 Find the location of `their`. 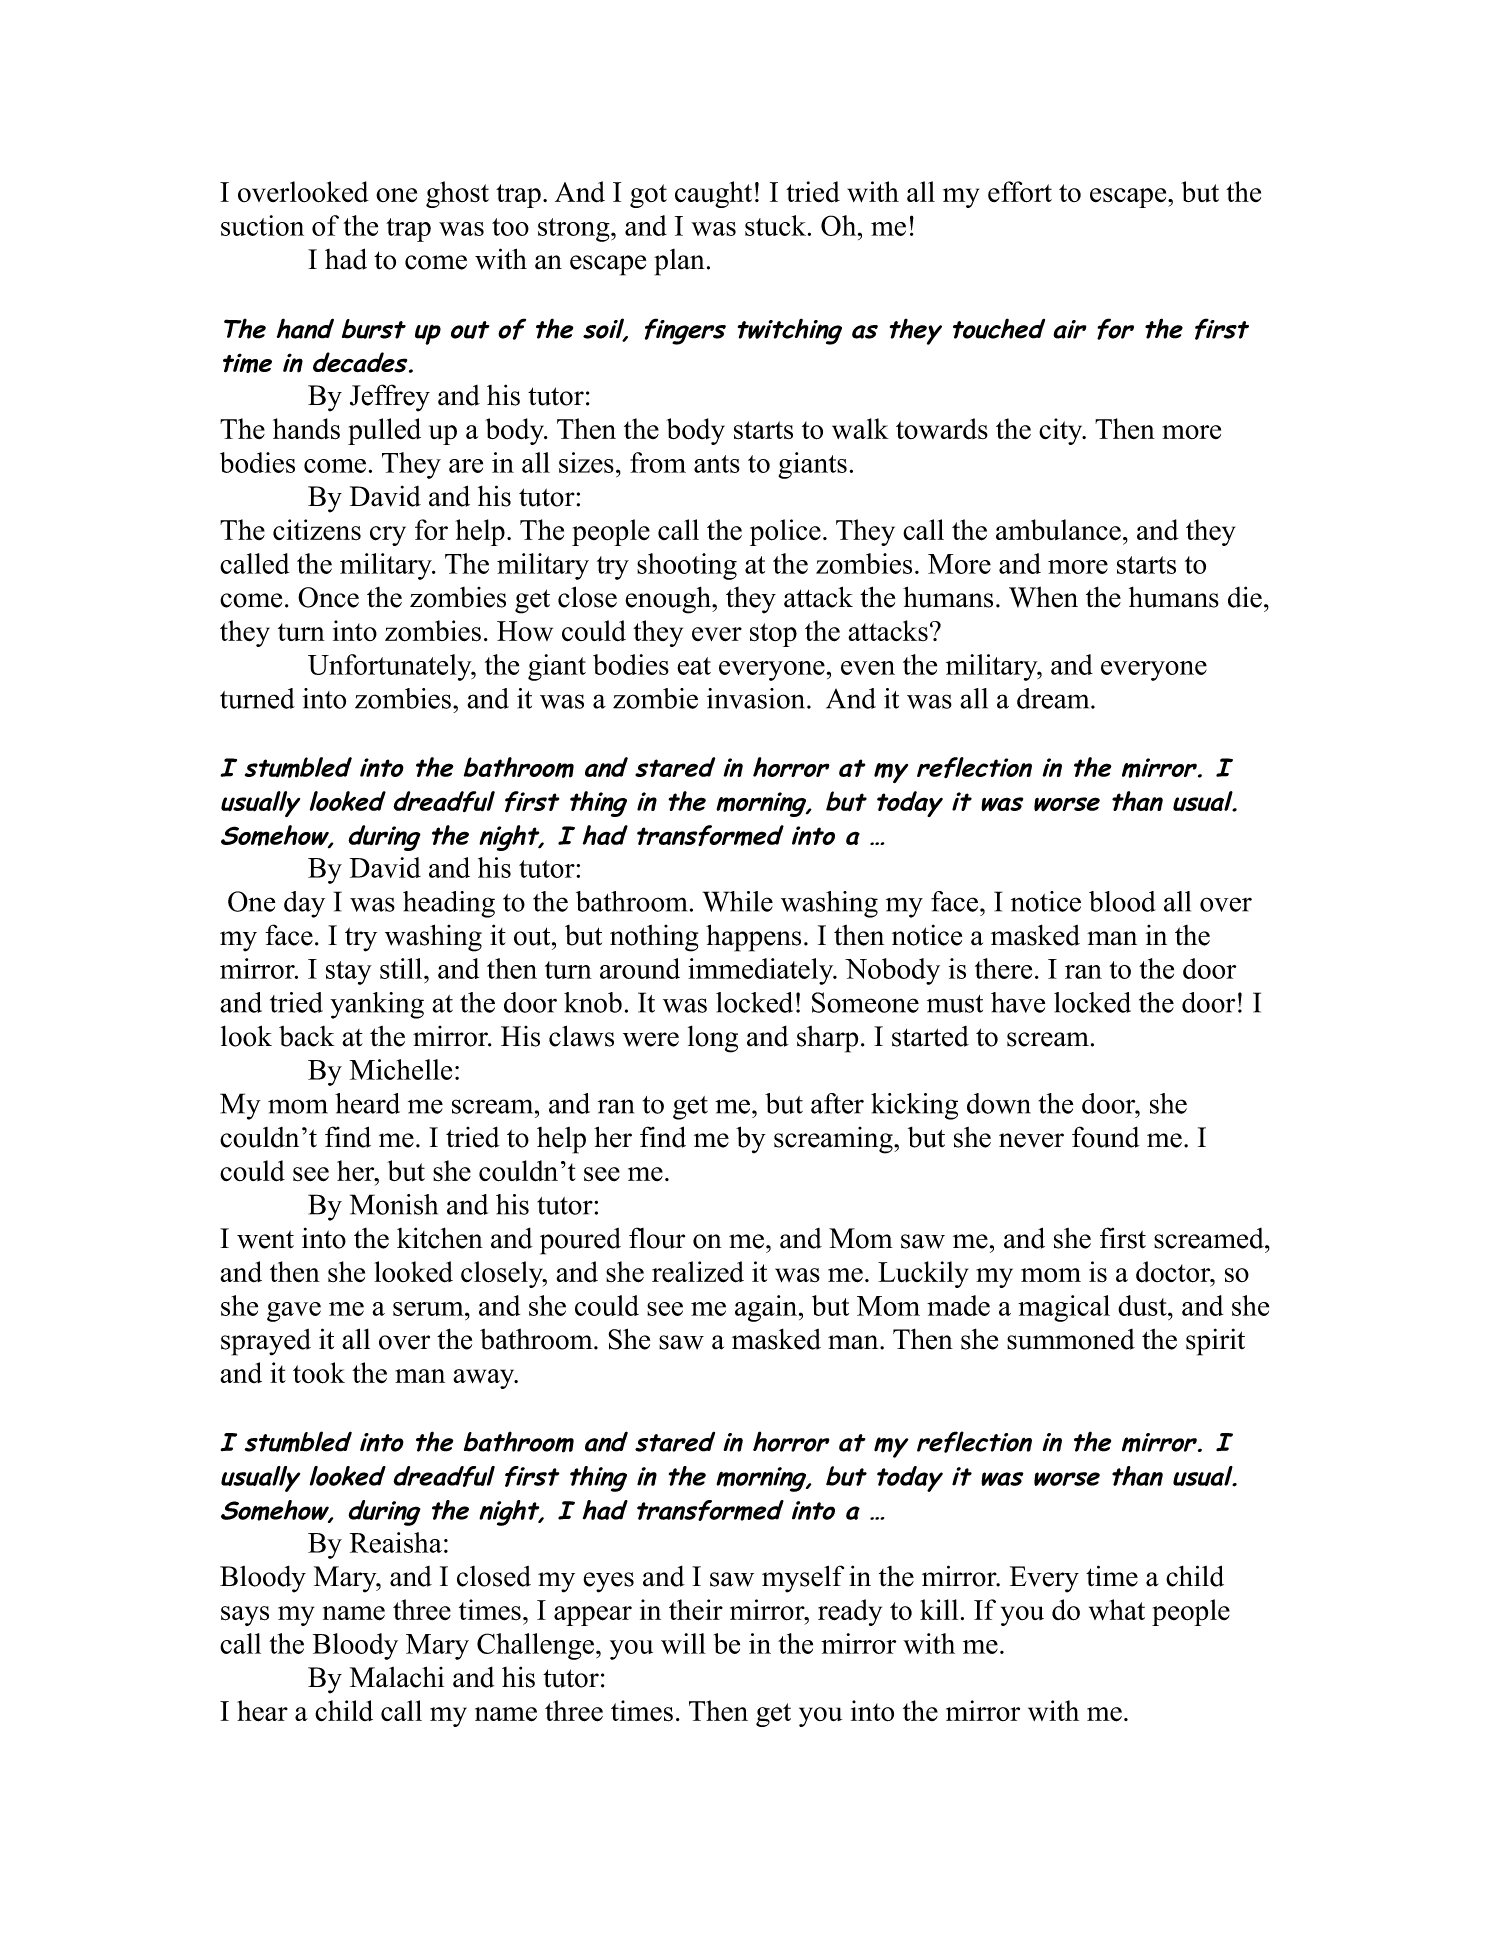

their is located at coordinates (696, 1610).
